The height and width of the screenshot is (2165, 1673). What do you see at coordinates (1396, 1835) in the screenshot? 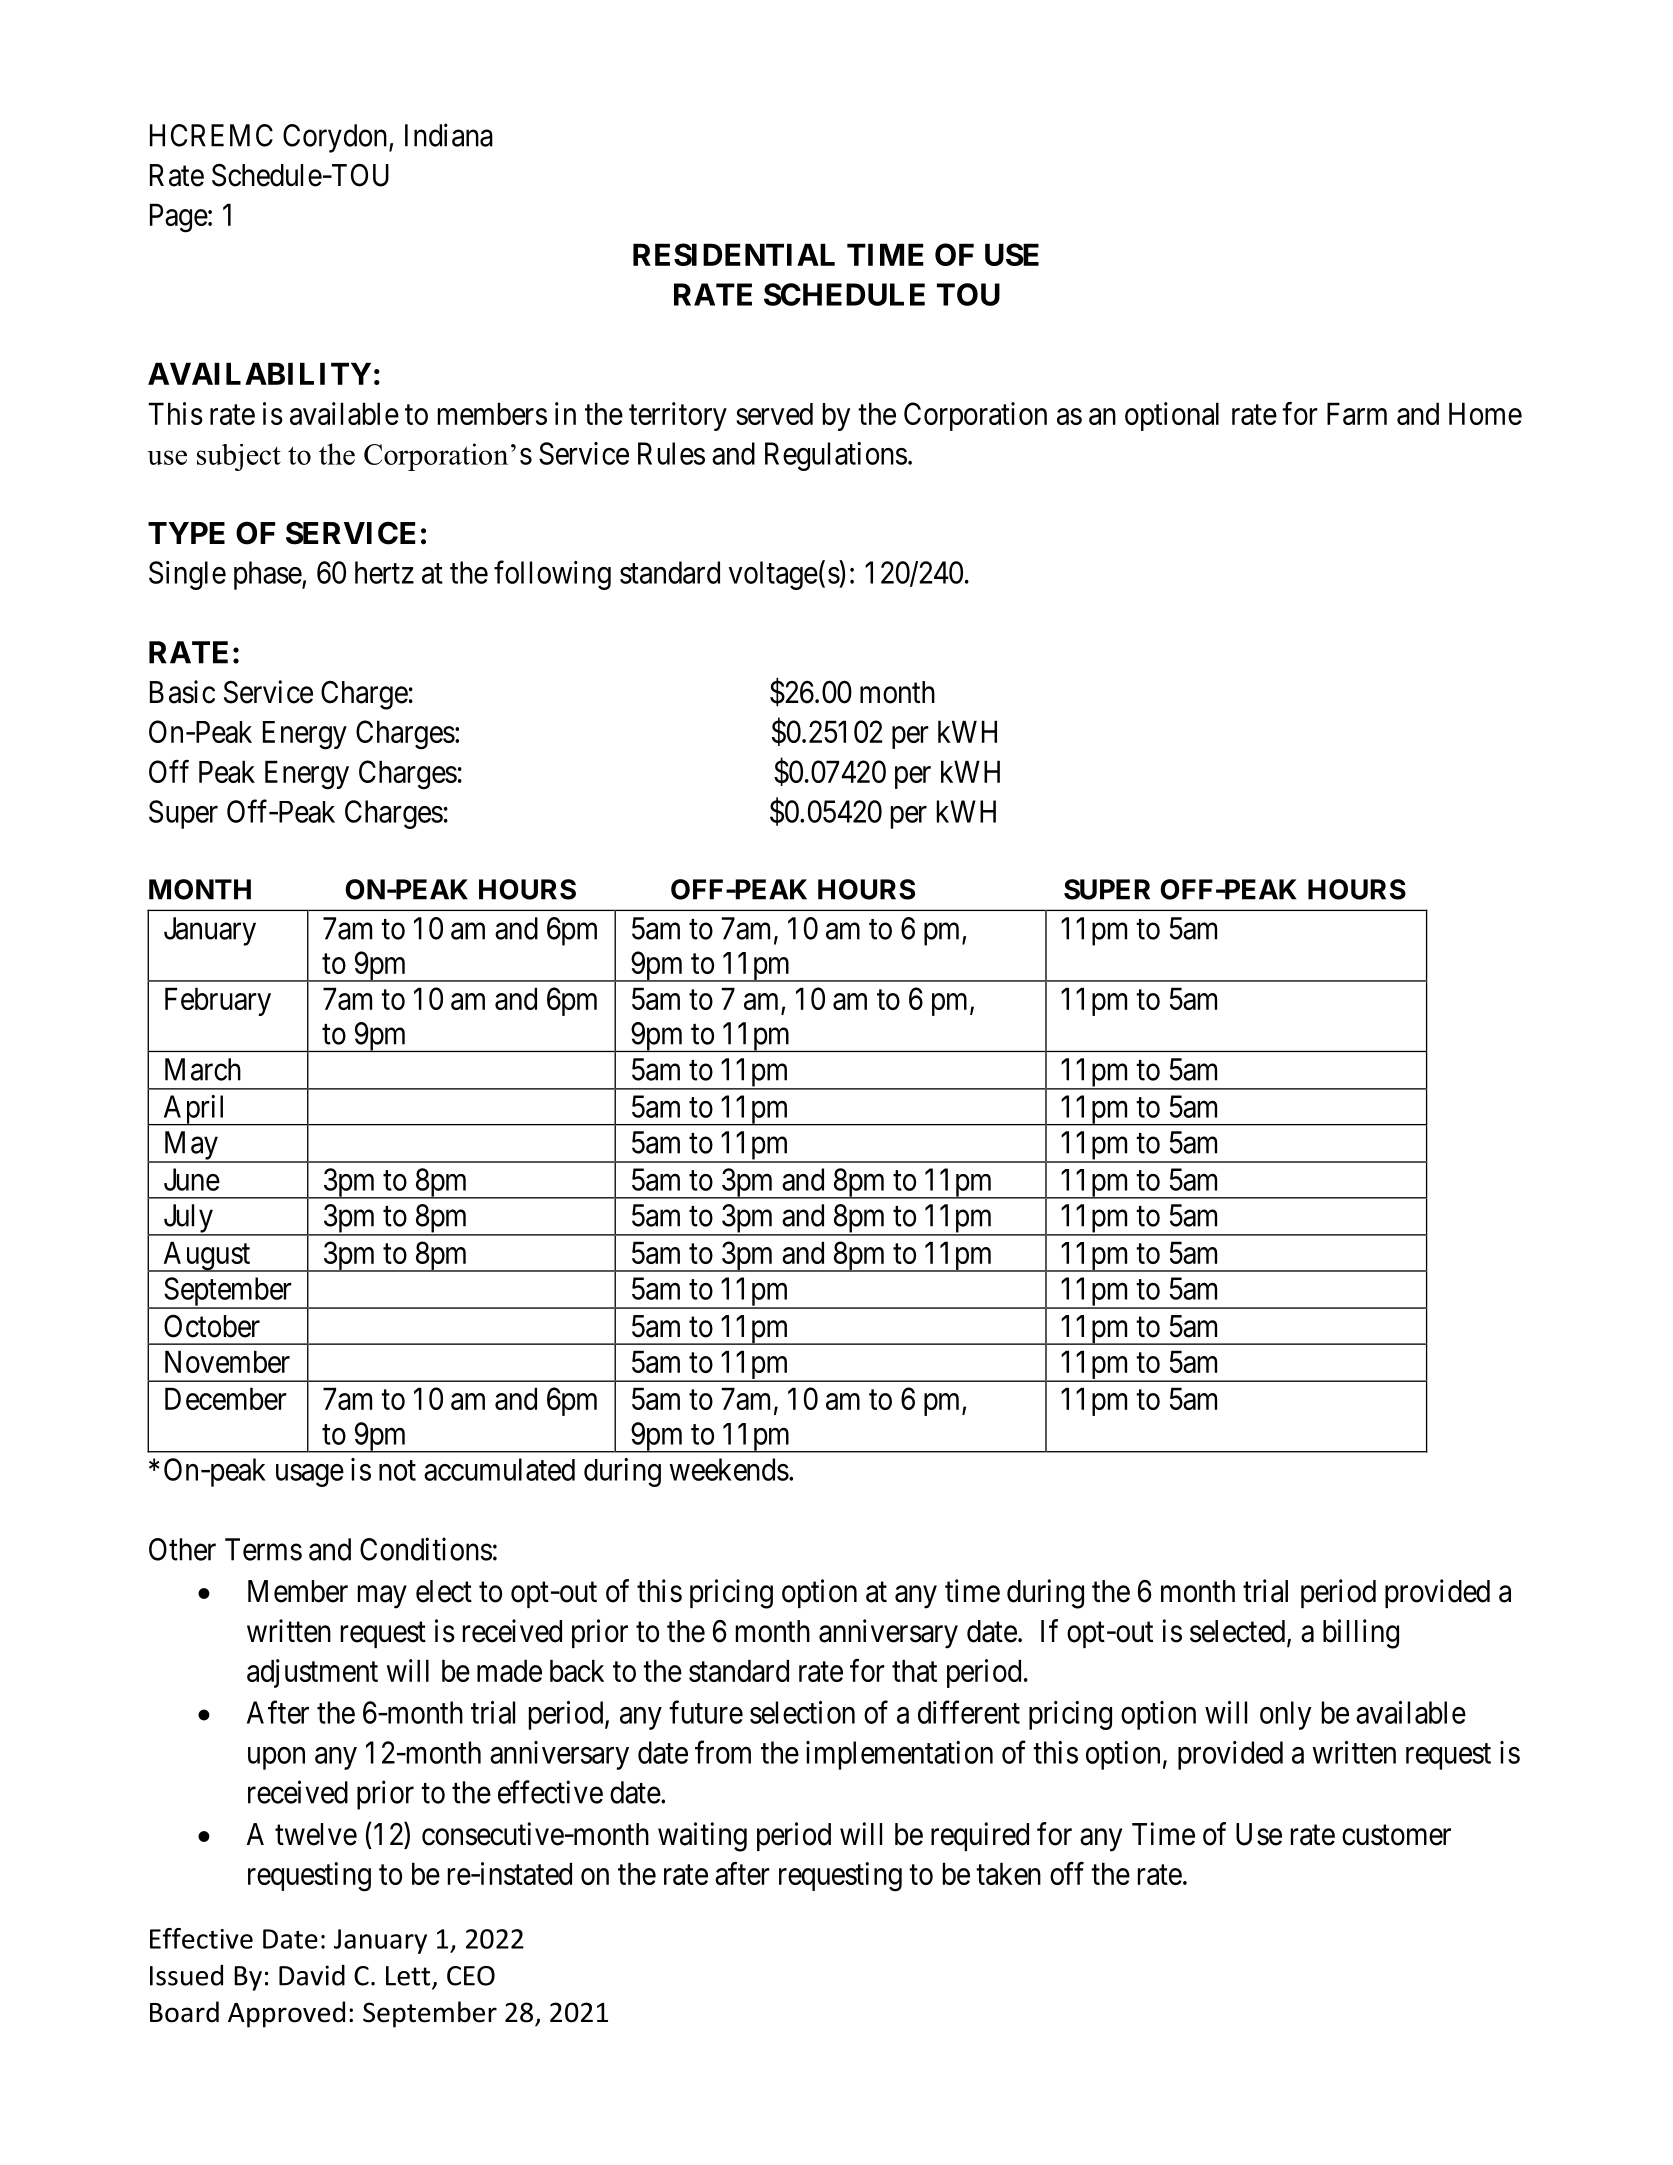
I see `customer` at bounding box center [1396, 1835].
